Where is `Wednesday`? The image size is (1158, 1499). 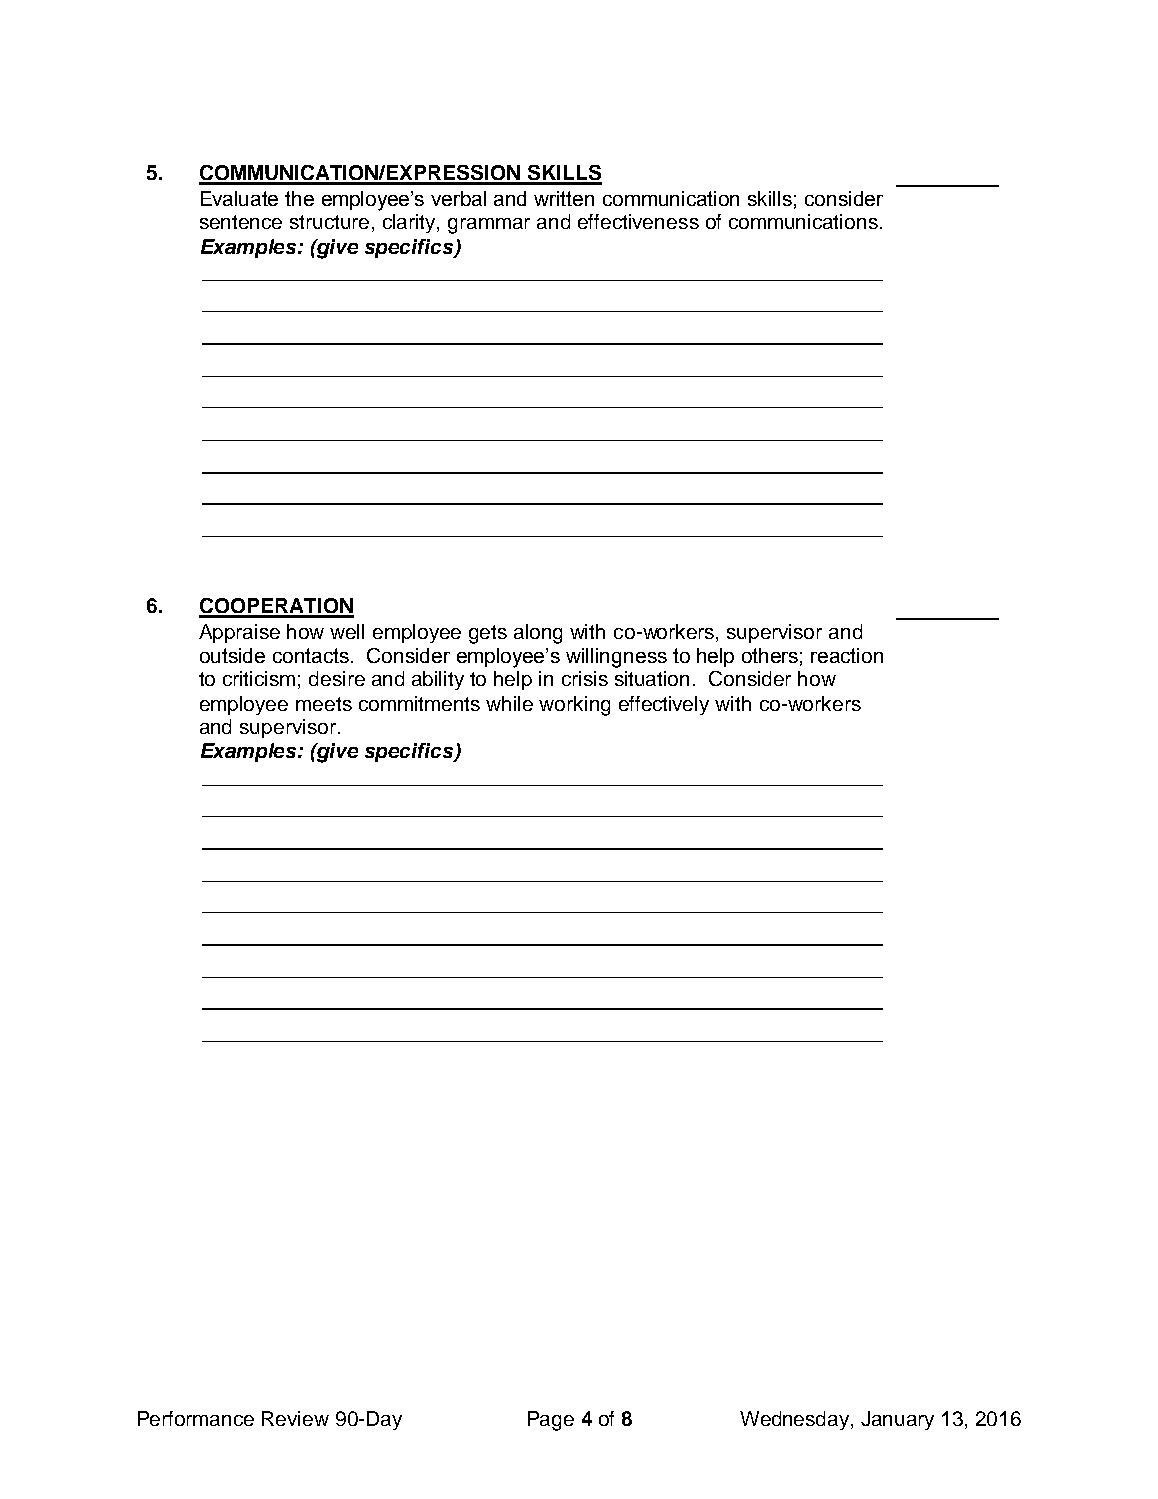
Wednesday is located at coordinates (796, 1420).
